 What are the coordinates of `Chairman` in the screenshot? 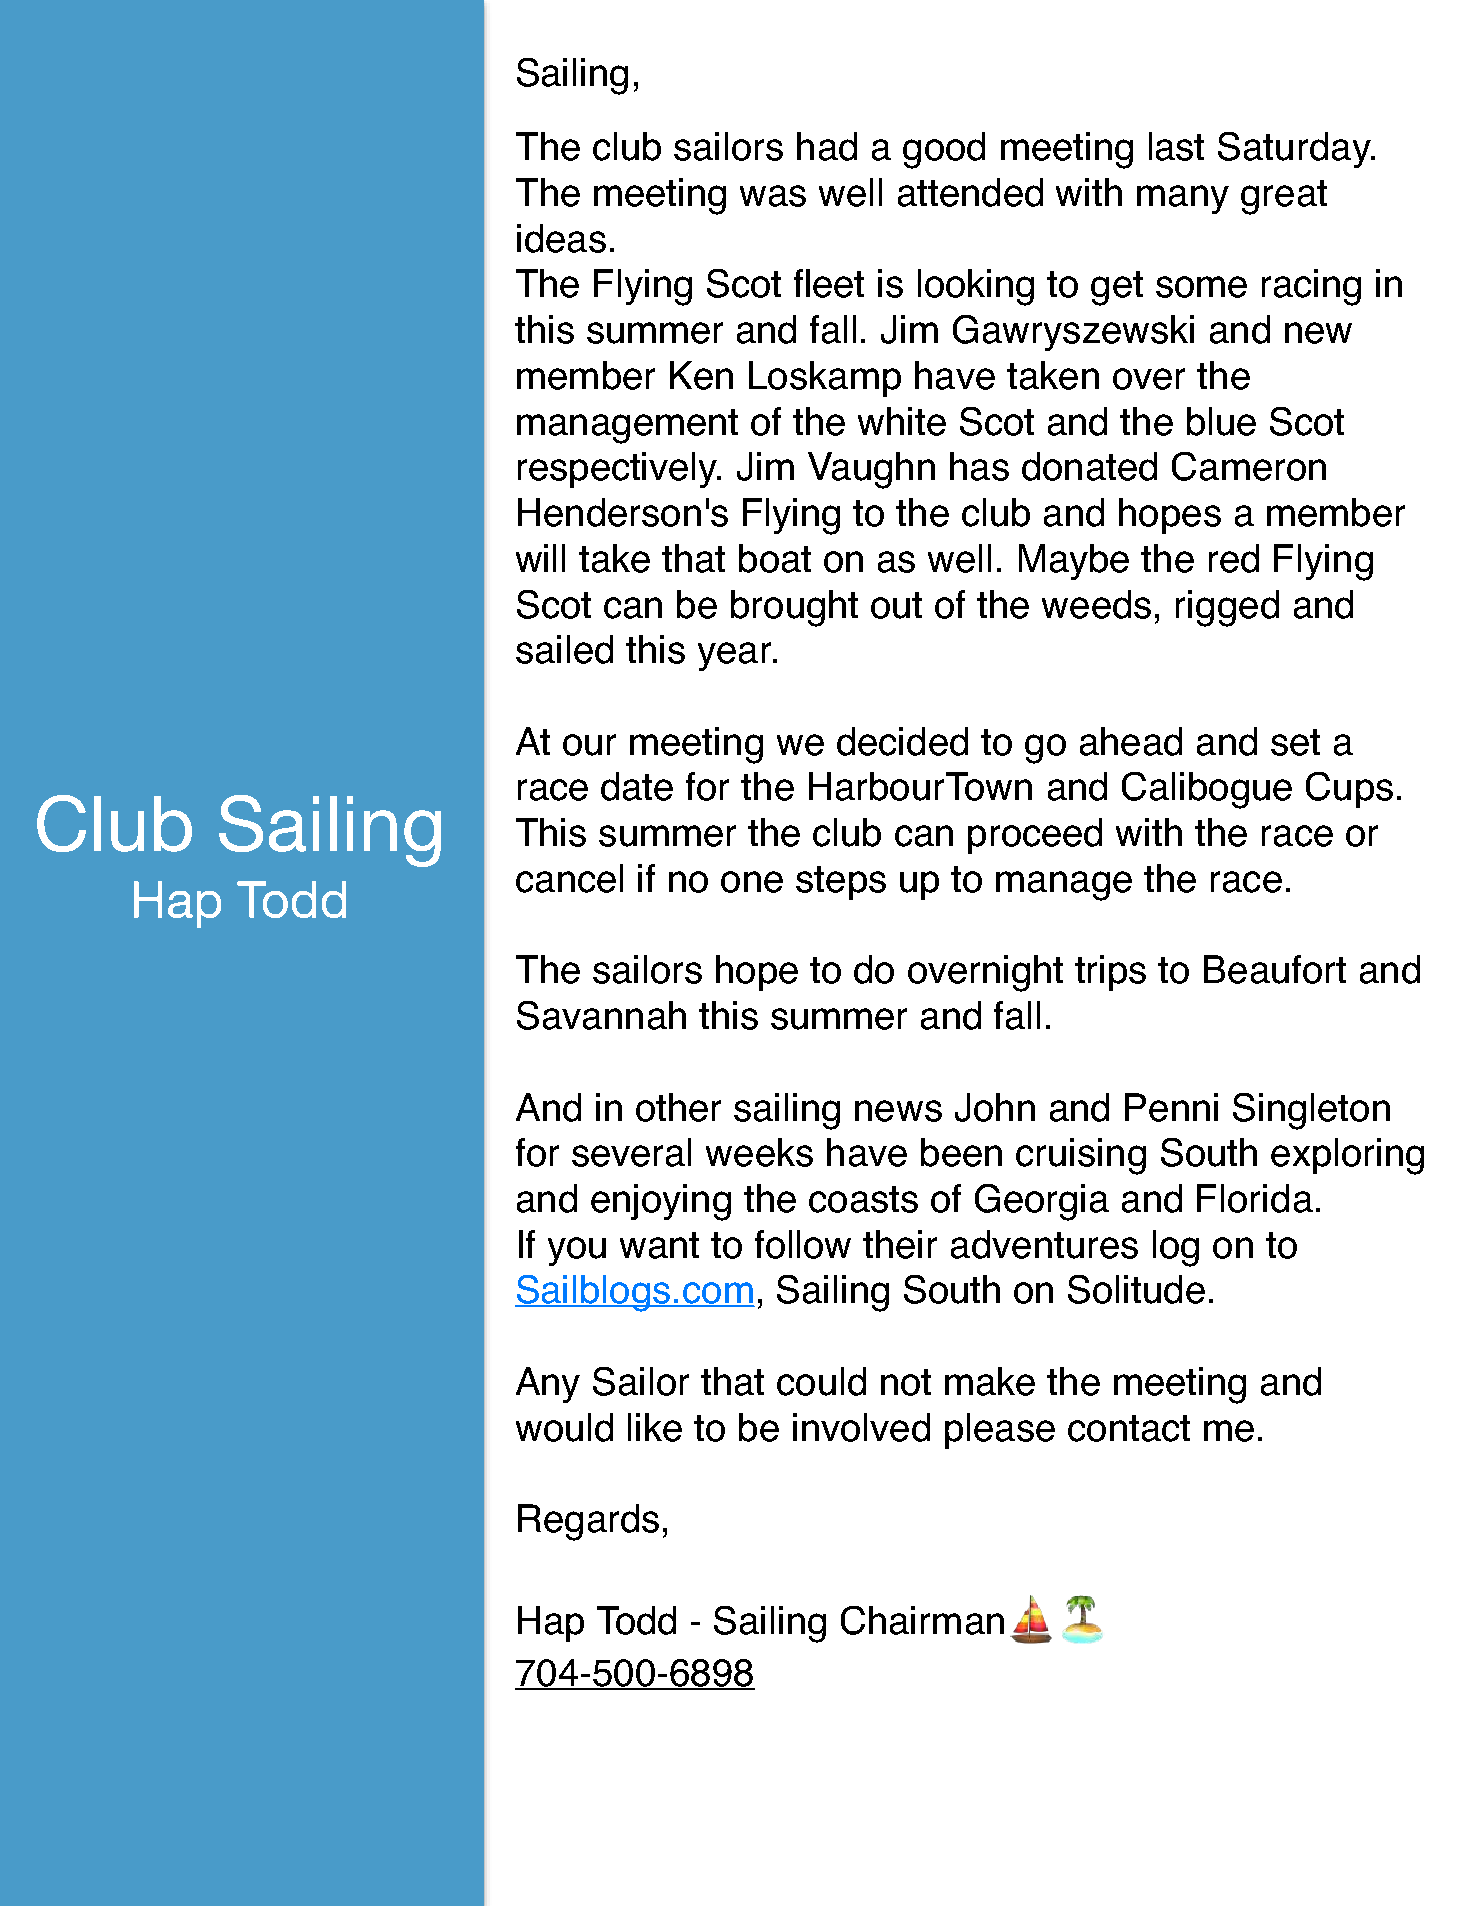 It's located at (922, 1620).
